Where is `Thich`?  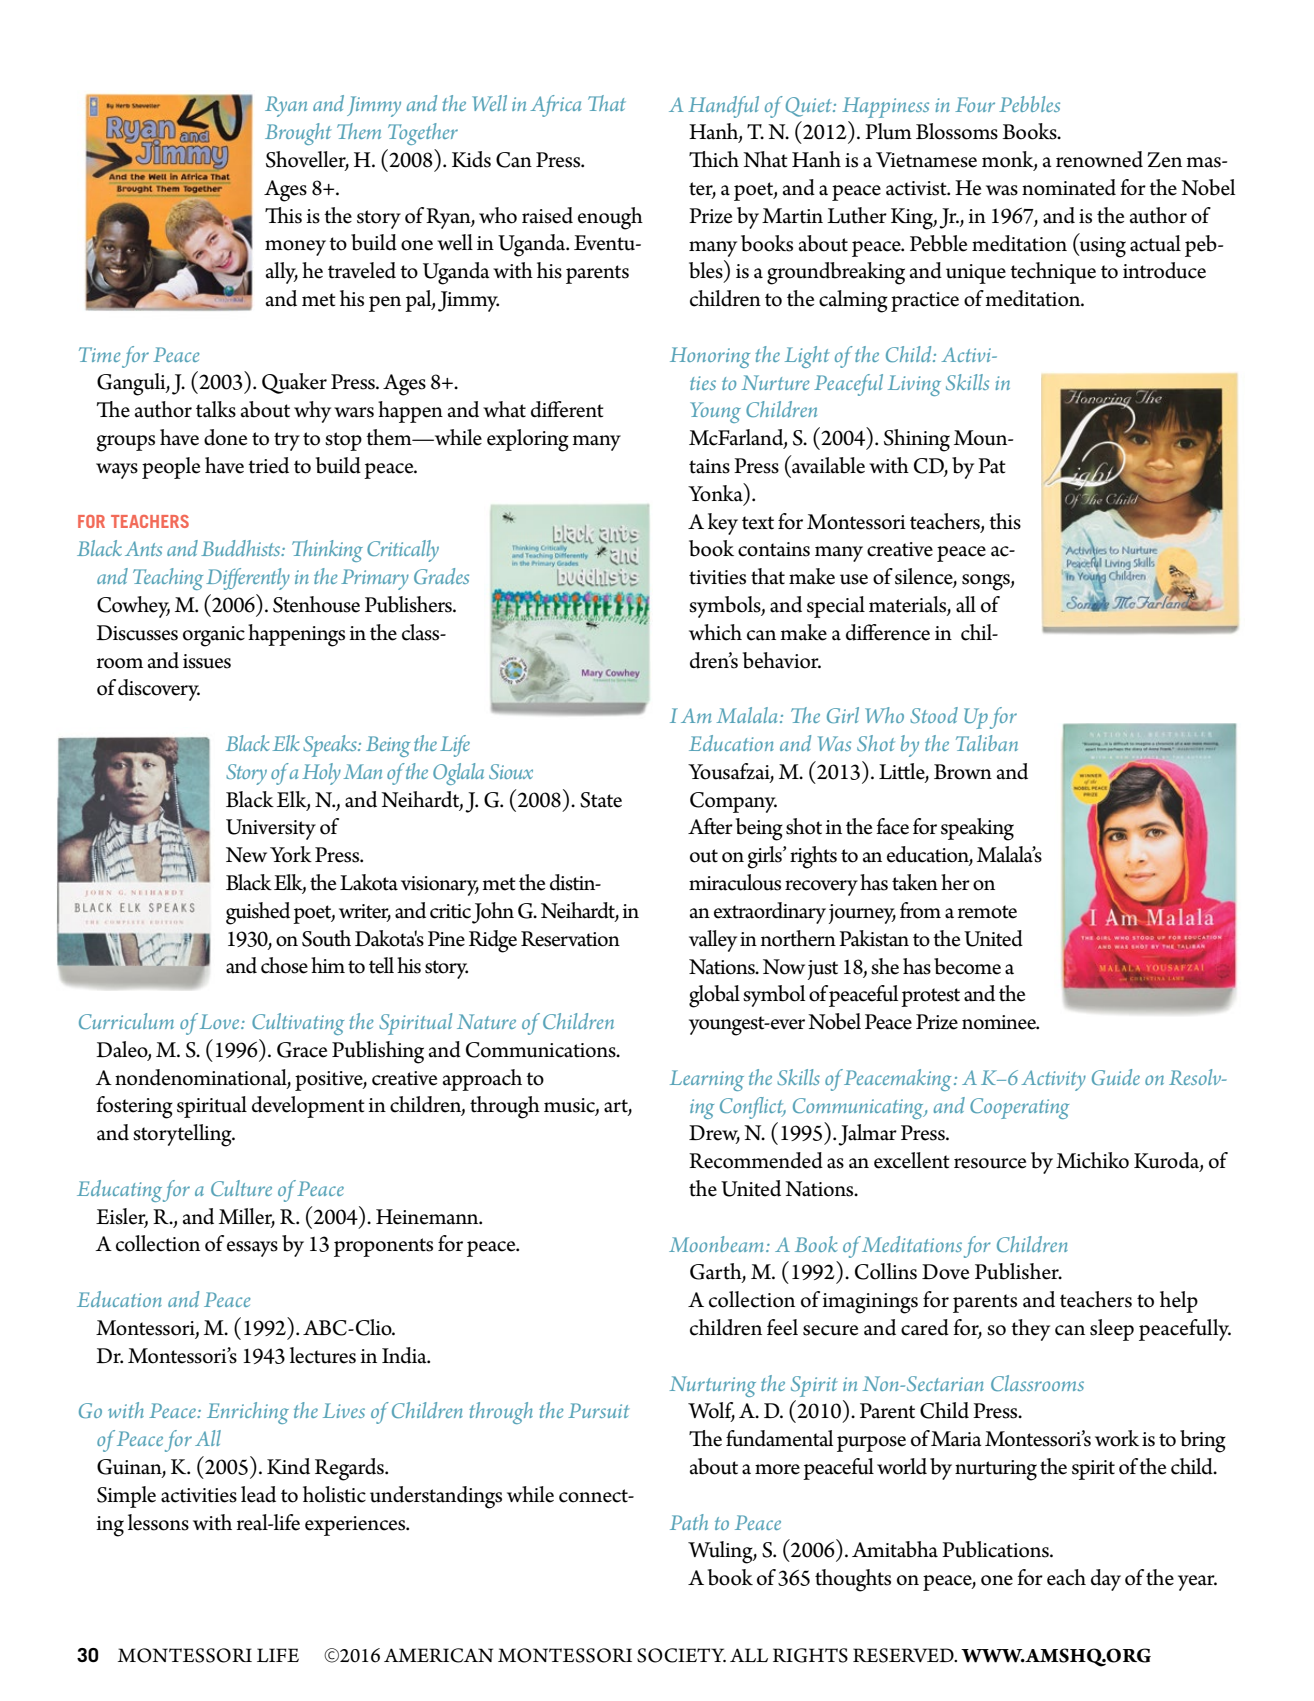
Thich is located at coordinates (714, 159).
